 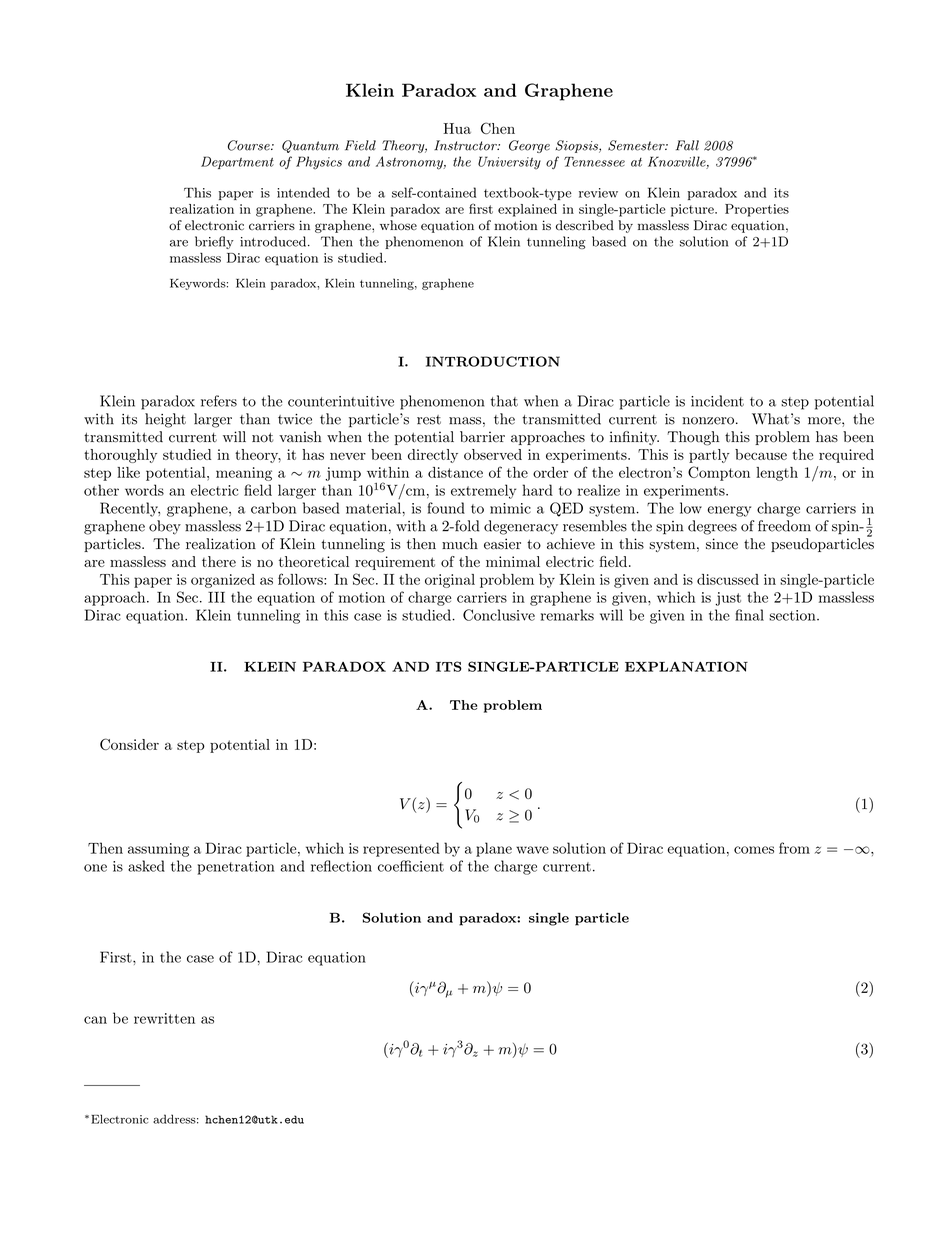 What do you see at coordinates (483, 491) in the screenshot?
I see `extremely` at bounding box center [483, 491].
